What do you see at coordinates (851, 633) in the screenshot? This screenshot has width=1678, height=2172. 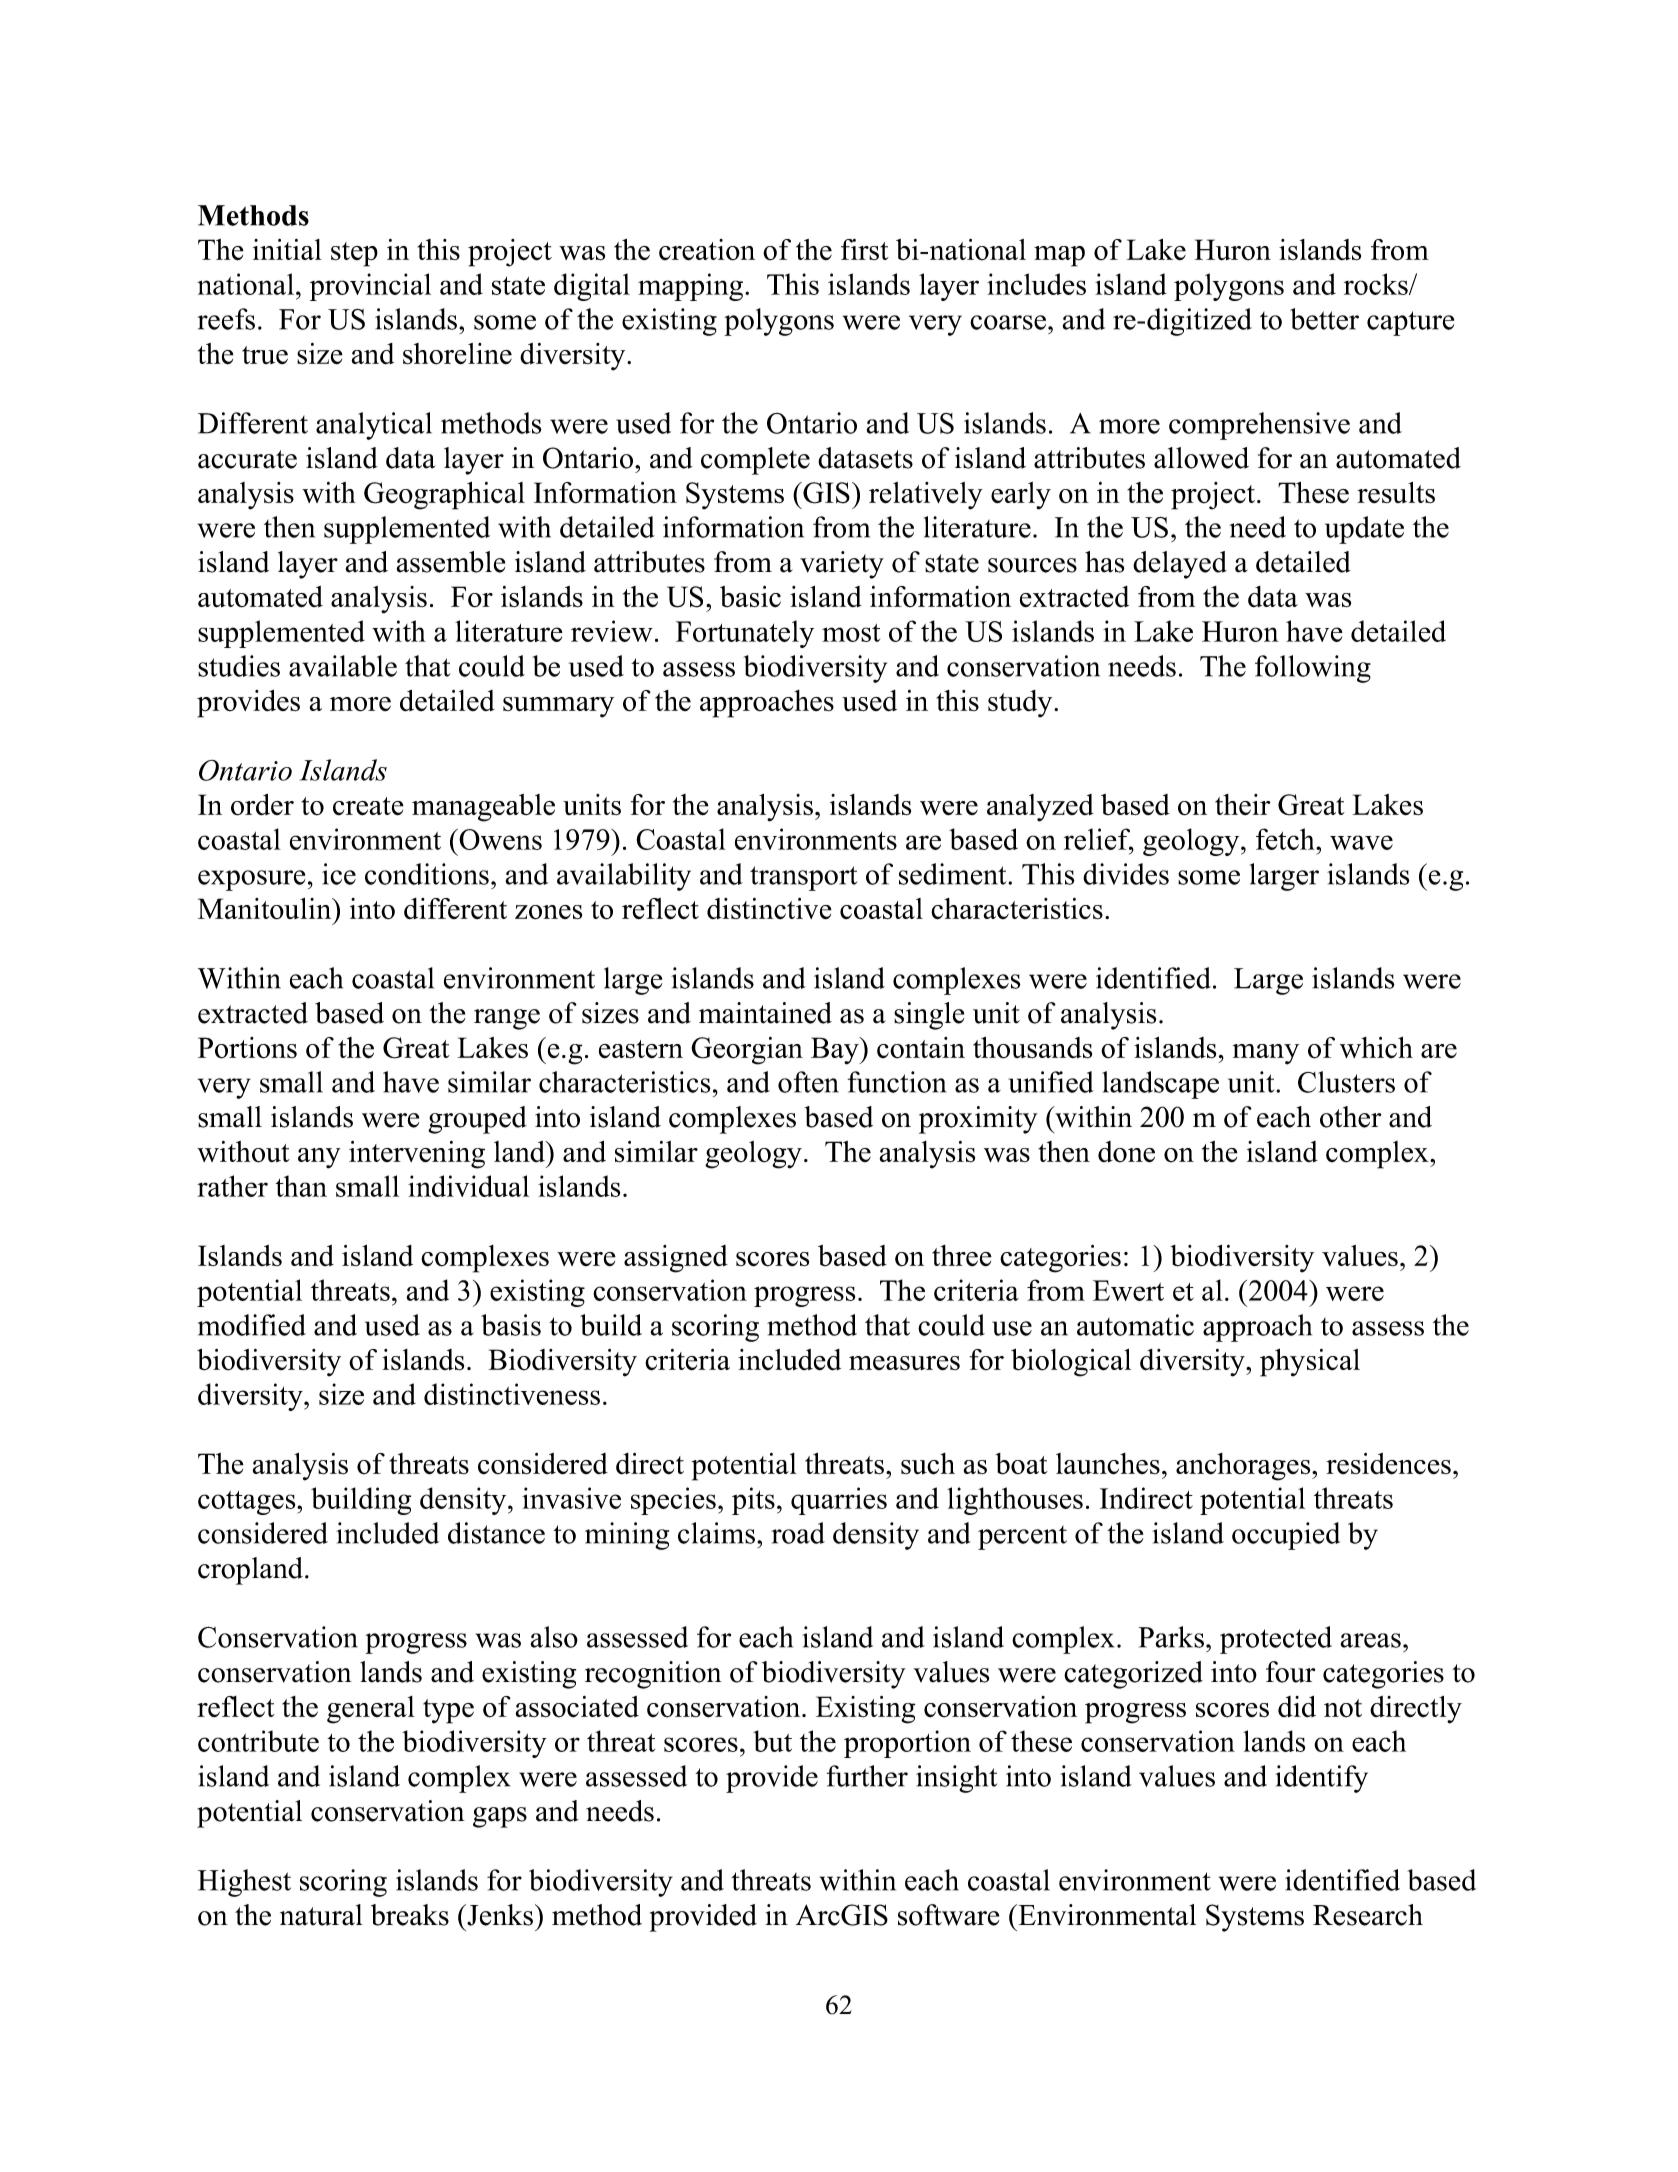 I see `most` at bounding box center [851, 633].
